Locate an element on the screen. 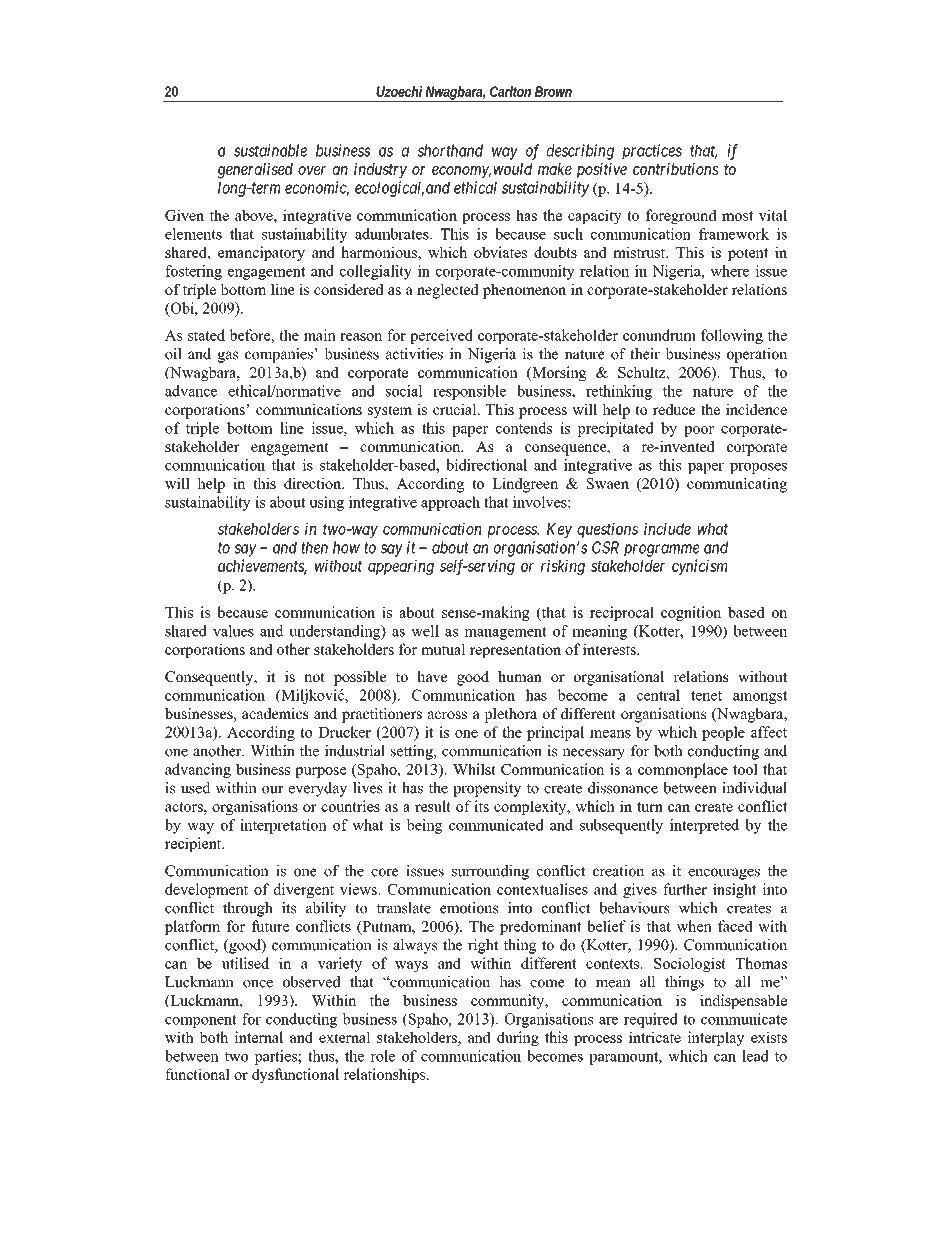 The width and height of the screenshot is (952, 1233). values is located at coordinates (233, 631).
